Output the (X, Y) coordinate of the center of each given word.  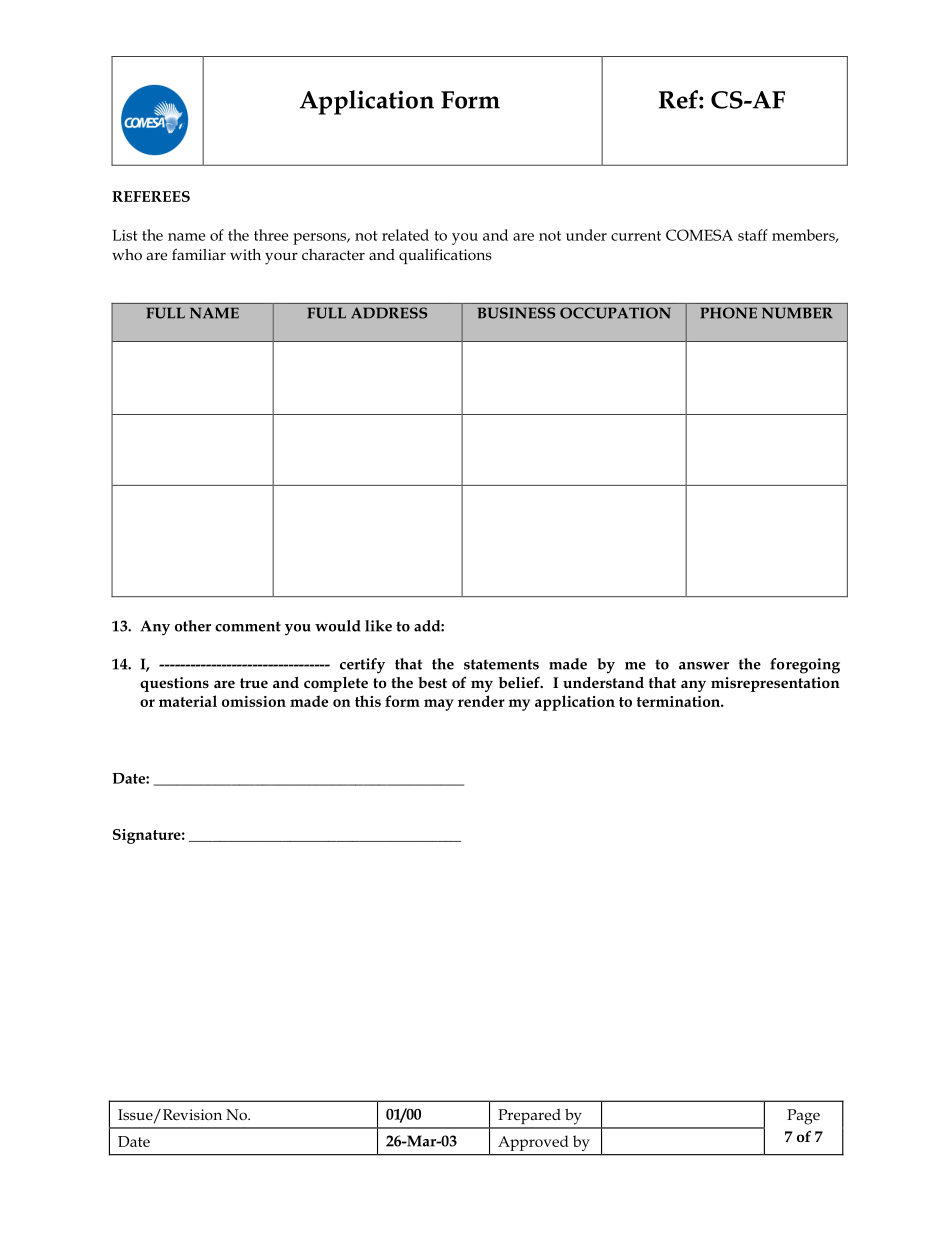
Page (803, 1117)
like (378, 626)
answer (704, 666)
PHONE (729, 313)
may (439, 705)
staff (753, 235)
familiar (199, 254)
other (193, 626)
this (368, 701)
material (188, 701)
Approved (533, 1143)
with (245, 254)
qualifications (445, 256)
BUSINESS (516, 313)
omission (254, 701)
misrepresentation (775, 684)
